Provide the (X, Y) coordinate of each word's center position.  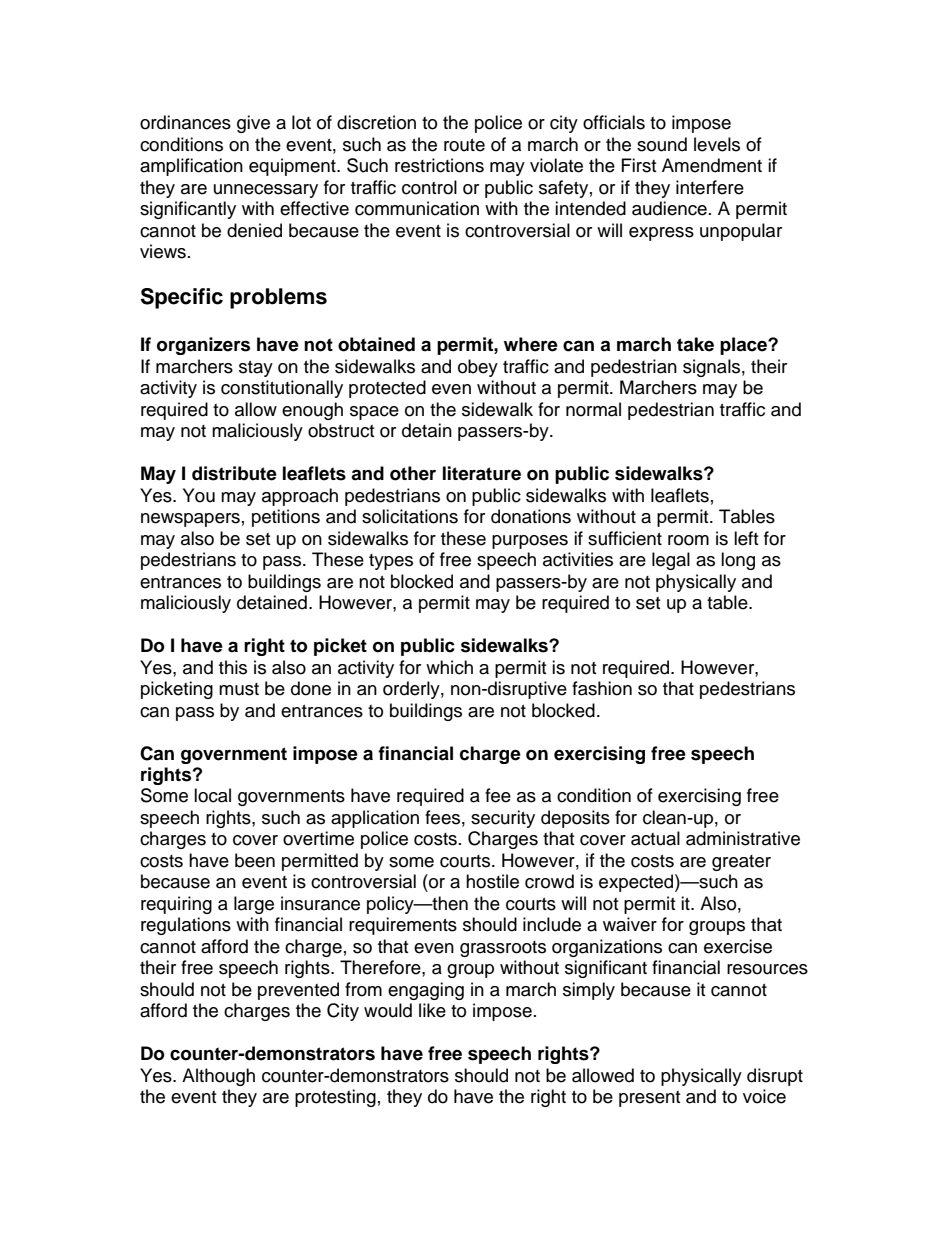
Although (218, 1077)
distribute (234, 473)
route (464, 145)
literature (482, 473)
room (688, 540)
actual (655, 838)
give (253, 124)
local (212, 795)
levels (717, 144)
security (503, 819)
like (432, 1010)
